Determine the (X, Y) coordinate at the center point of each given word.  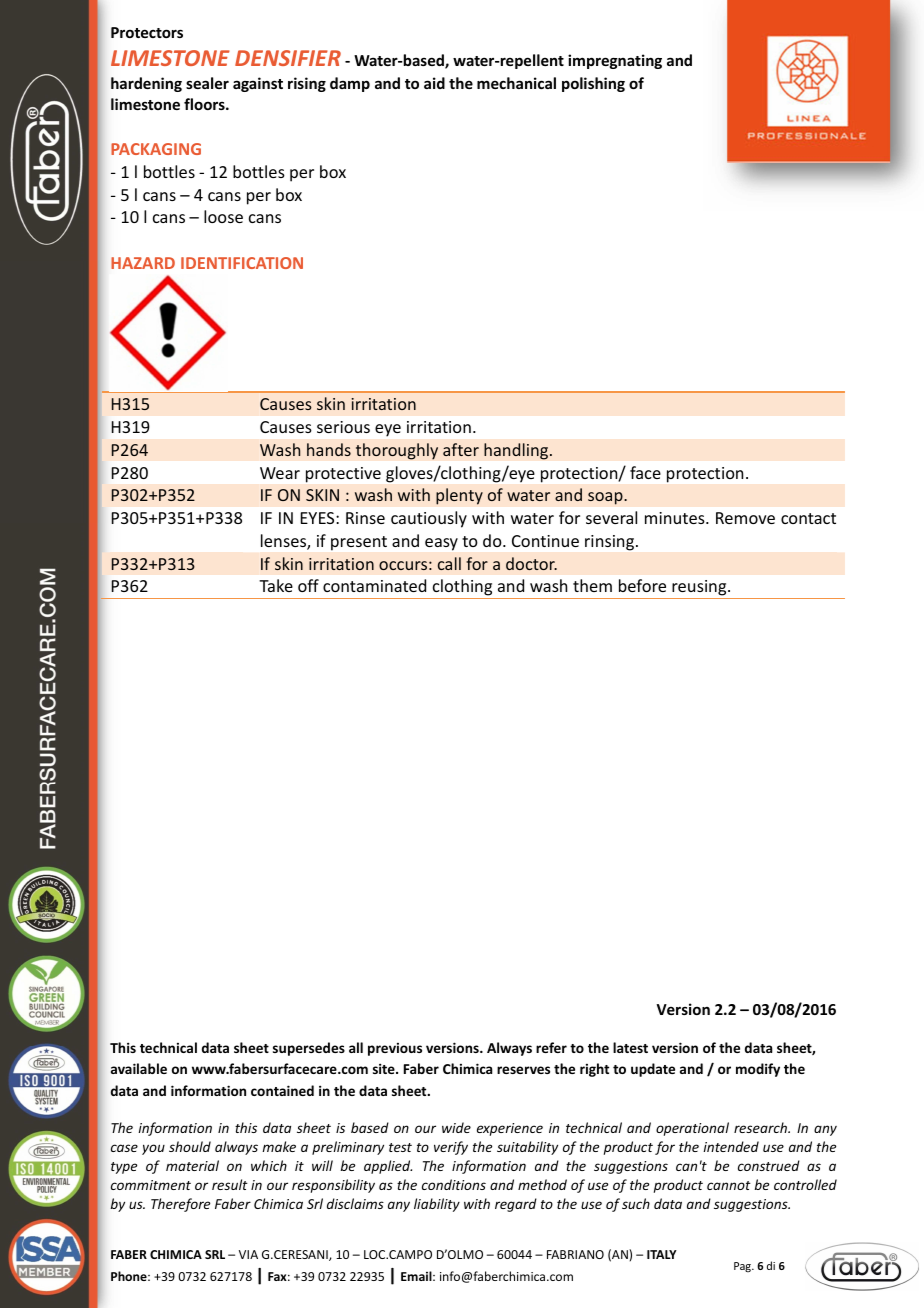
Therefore (180, 1205)
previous (395, 1049)
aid (434, 83)
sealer (207, 83)
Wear (280, 473)
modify (758, 1070)
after (461, 449)
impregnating (615, 61)
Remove (745, 518)
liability (437, 1205)
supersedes (309, 1049)
